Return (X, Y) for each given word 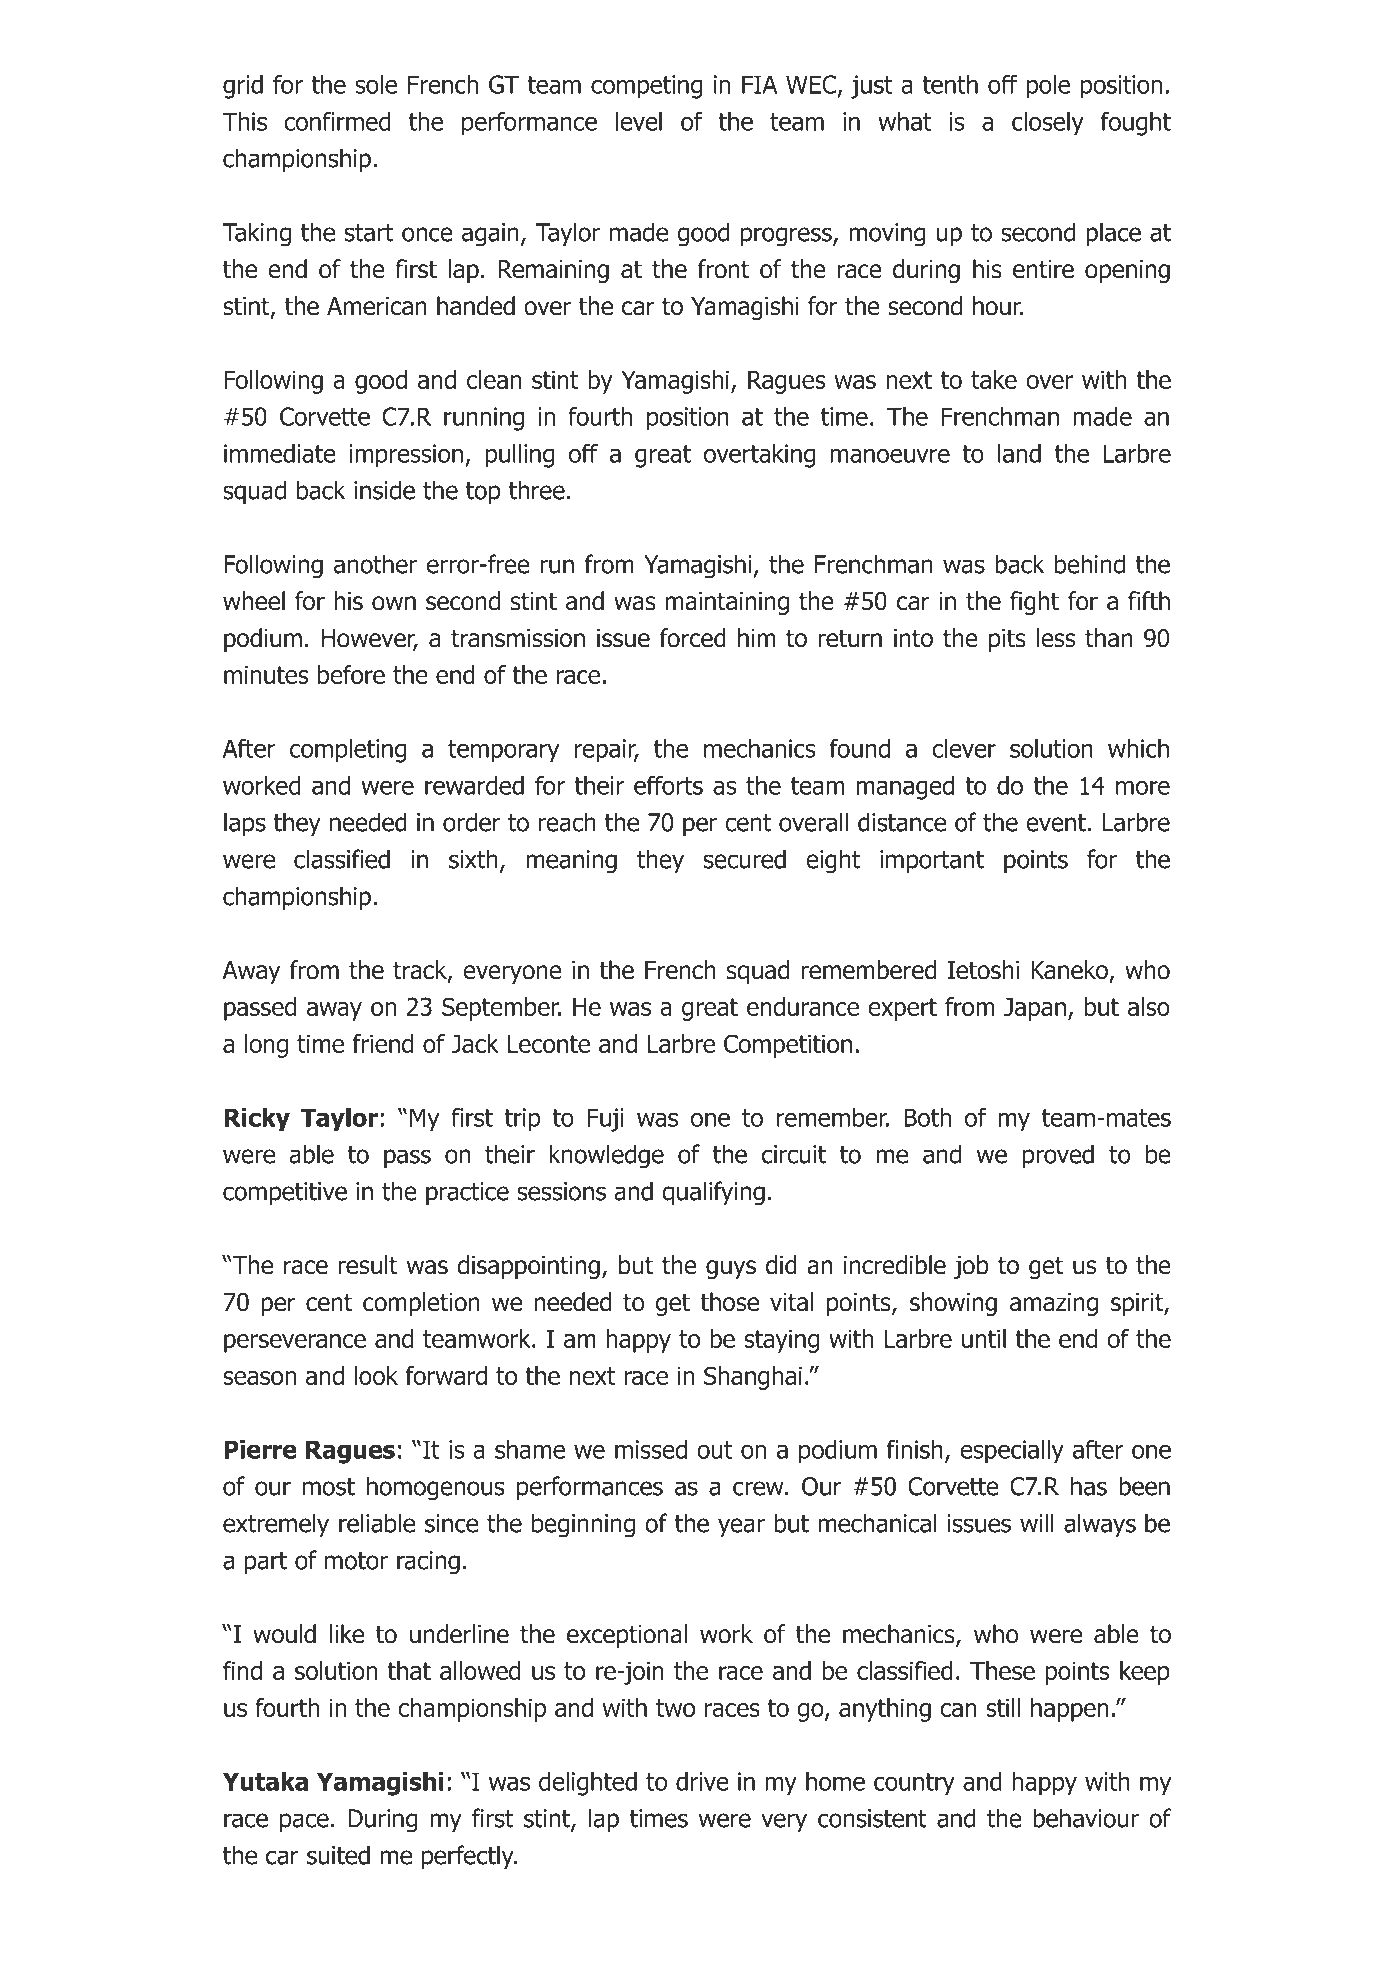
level (639, 121)
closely (1048, 124)
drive (702, 1781)
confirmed (337, 121)
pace (304, 1822)
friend (383, 1043)
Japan (1035, 1009)
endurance (803, 1006)
